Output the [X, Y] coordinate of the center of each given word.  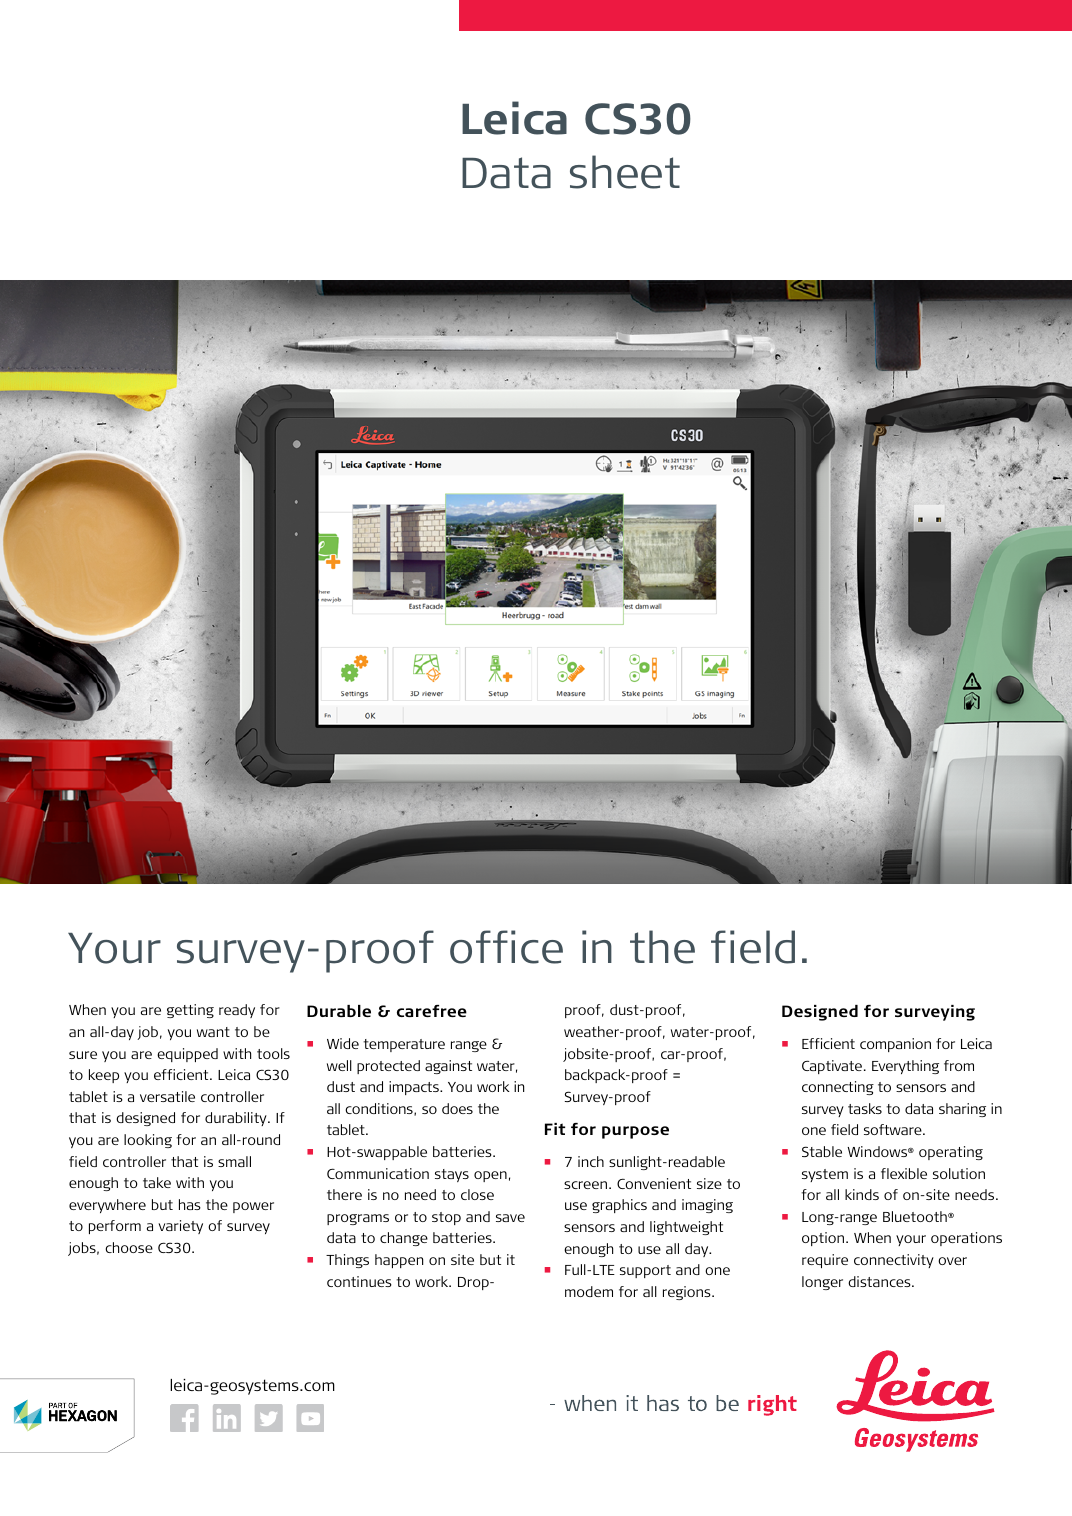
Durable [339, 1011]
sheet [625, 172]
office [506, 947]
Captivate [833, 1067]
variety [180, 1227]
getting [190, 1011]
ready [237, 1011]
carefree [432, 1011]
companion [895, 1045]
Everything [905, 1067]
